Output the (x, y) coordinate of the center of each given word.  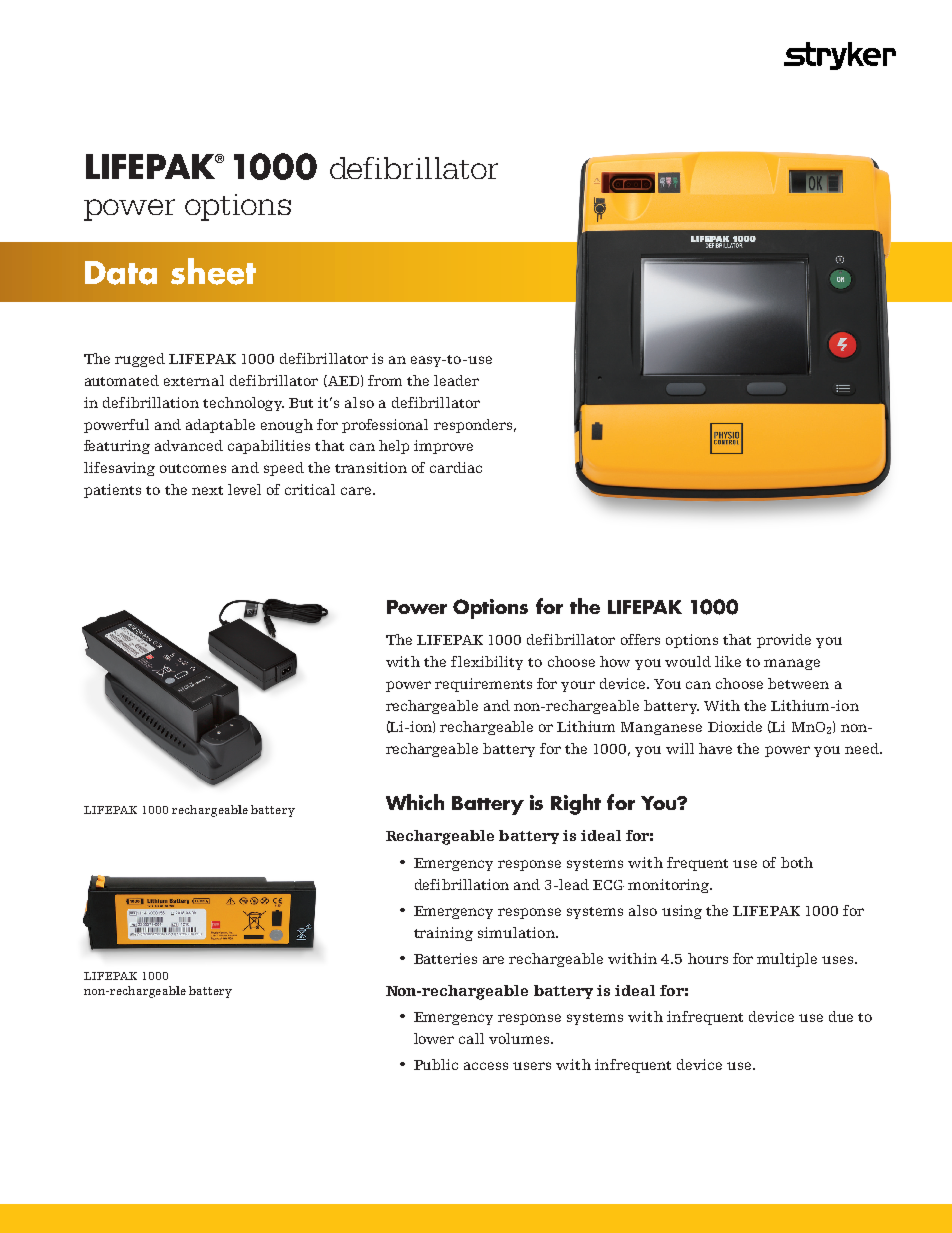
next (207, 490)
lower (434, 1038)
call (471, 1038)
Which (415, 802)
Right (576, 804)
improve (443, 447)
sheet (213, 271)
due (841, 1016)
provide (784, 641)
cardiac (456, 467)
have (715, 748)
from (385, 380)
